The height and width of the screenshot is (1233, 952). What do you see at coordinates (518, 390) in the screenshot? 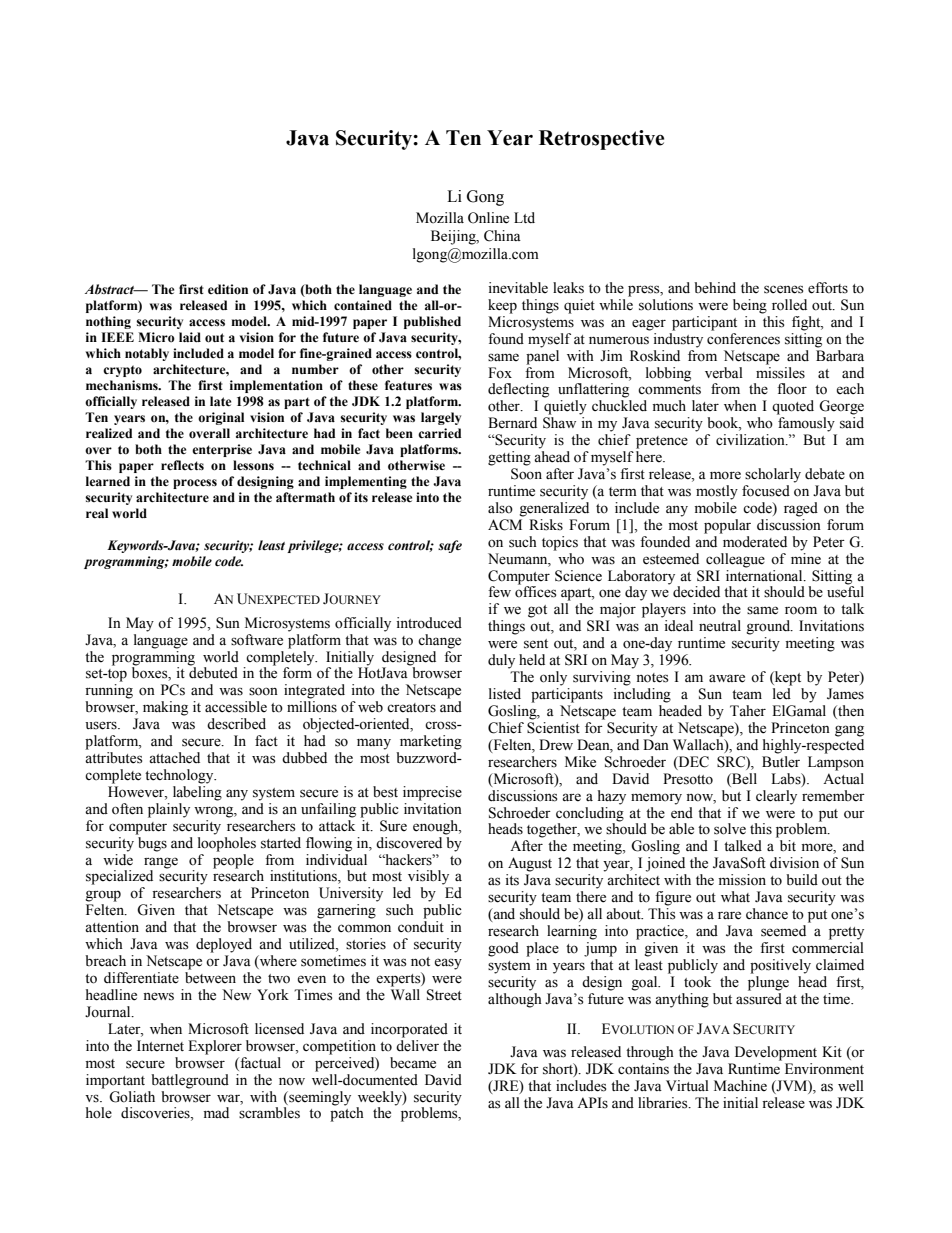
I see `deflecting` at bounding box center [518, 390].
